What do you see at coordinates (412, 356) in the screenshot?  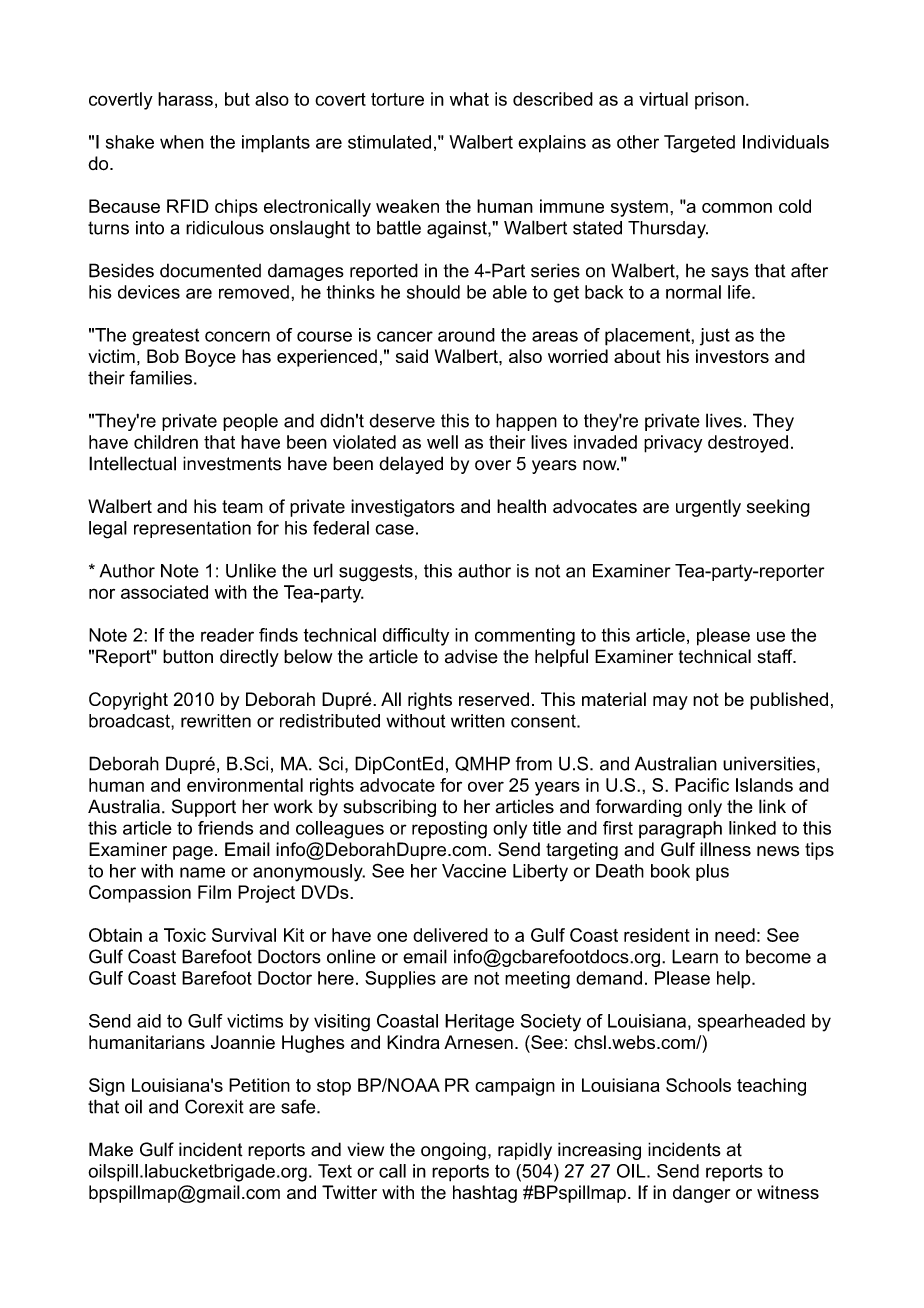 I see `said` at bounding box center [412, 356].
